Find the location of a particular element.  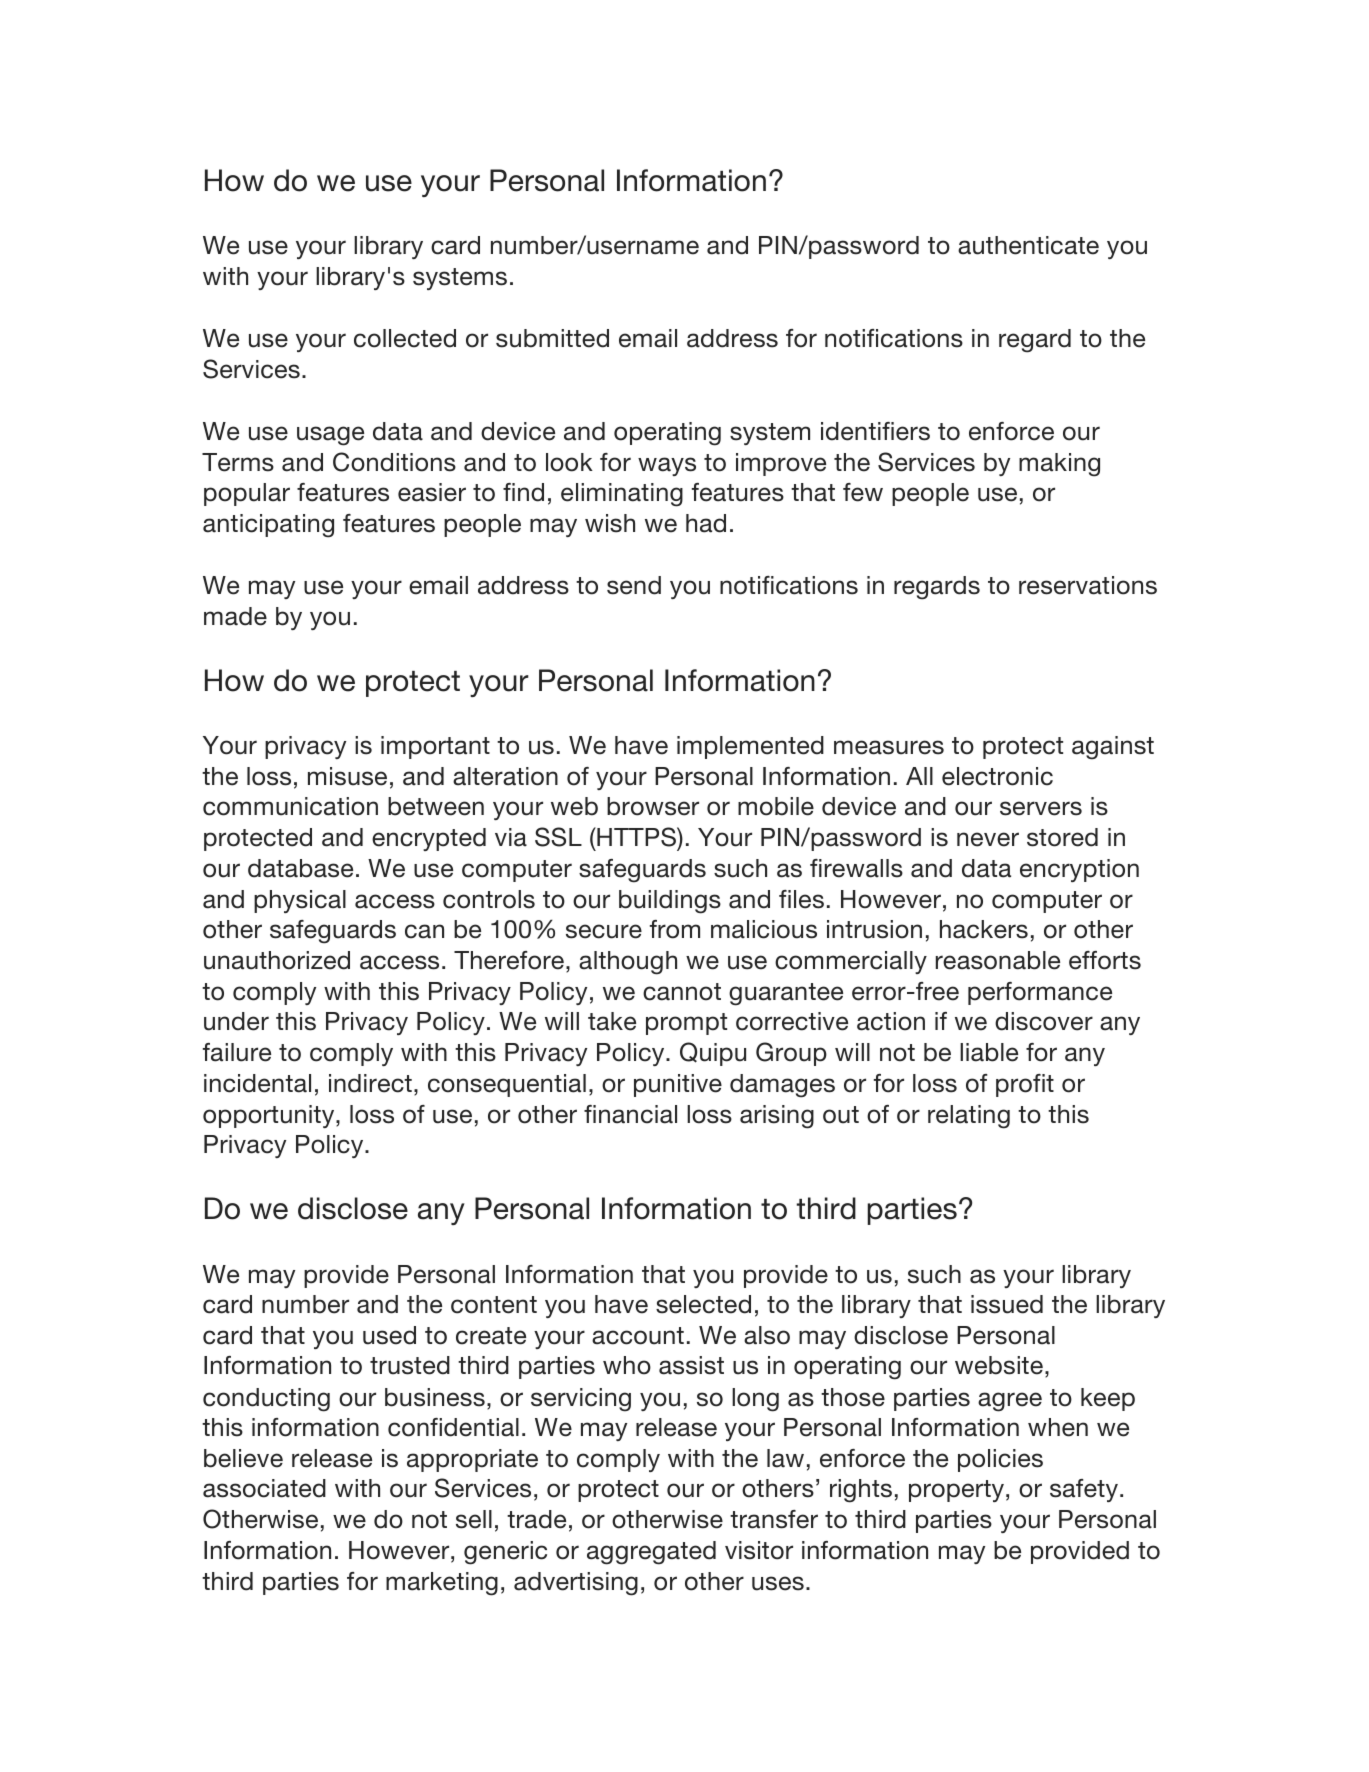

physical is located at coordinates (300, 901).
